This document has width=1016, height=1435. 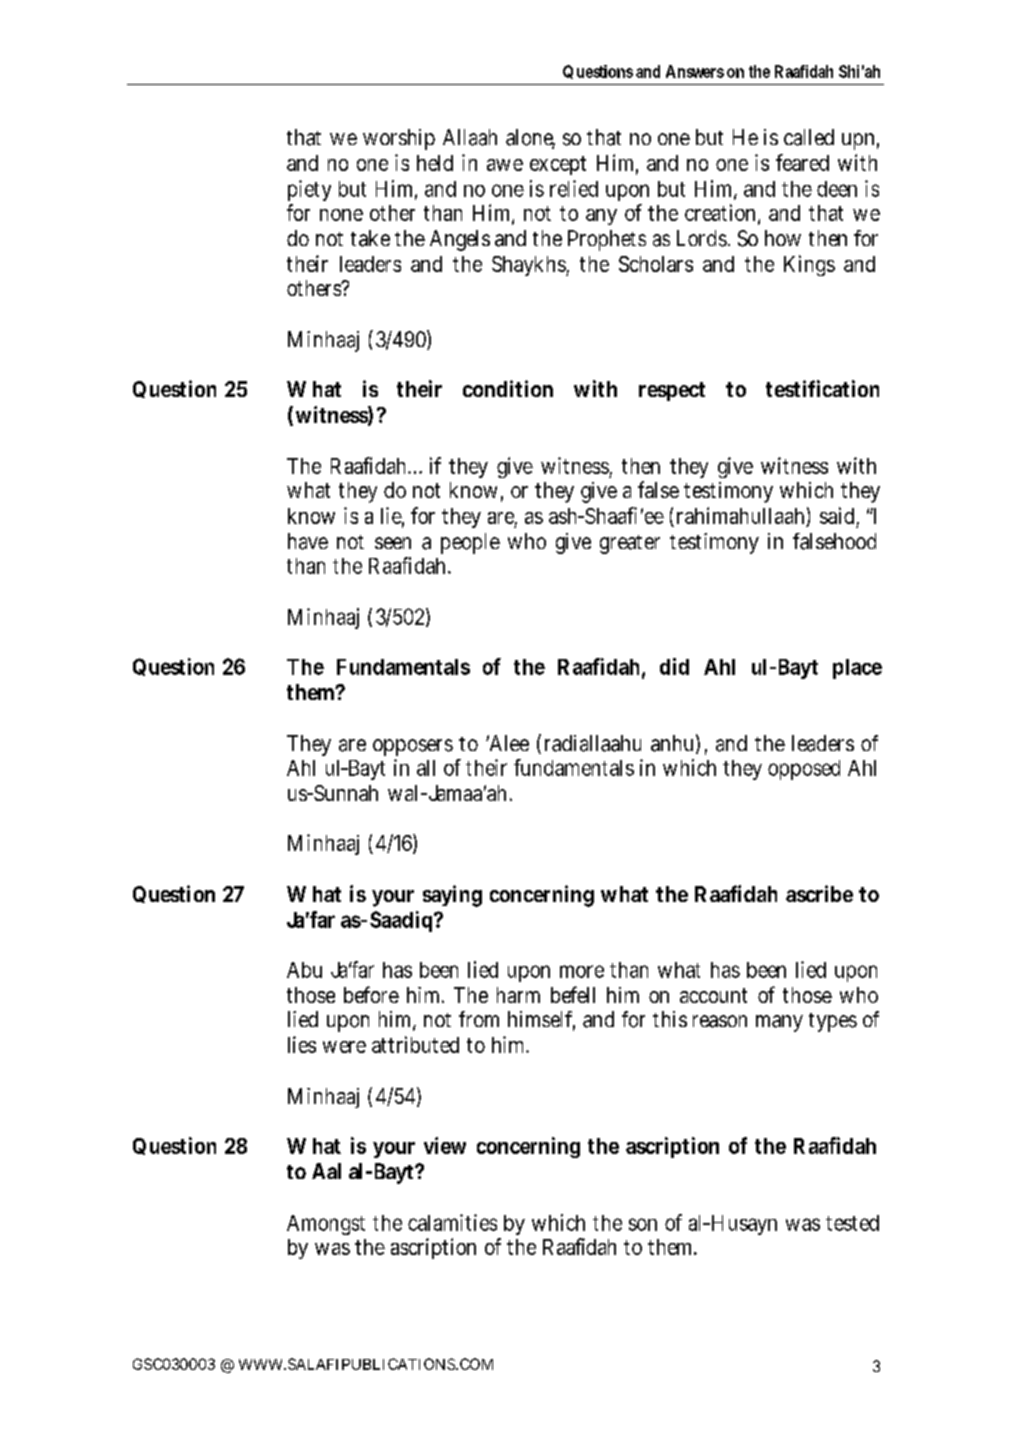 I want to click on place, so click(x=857, y=669).
